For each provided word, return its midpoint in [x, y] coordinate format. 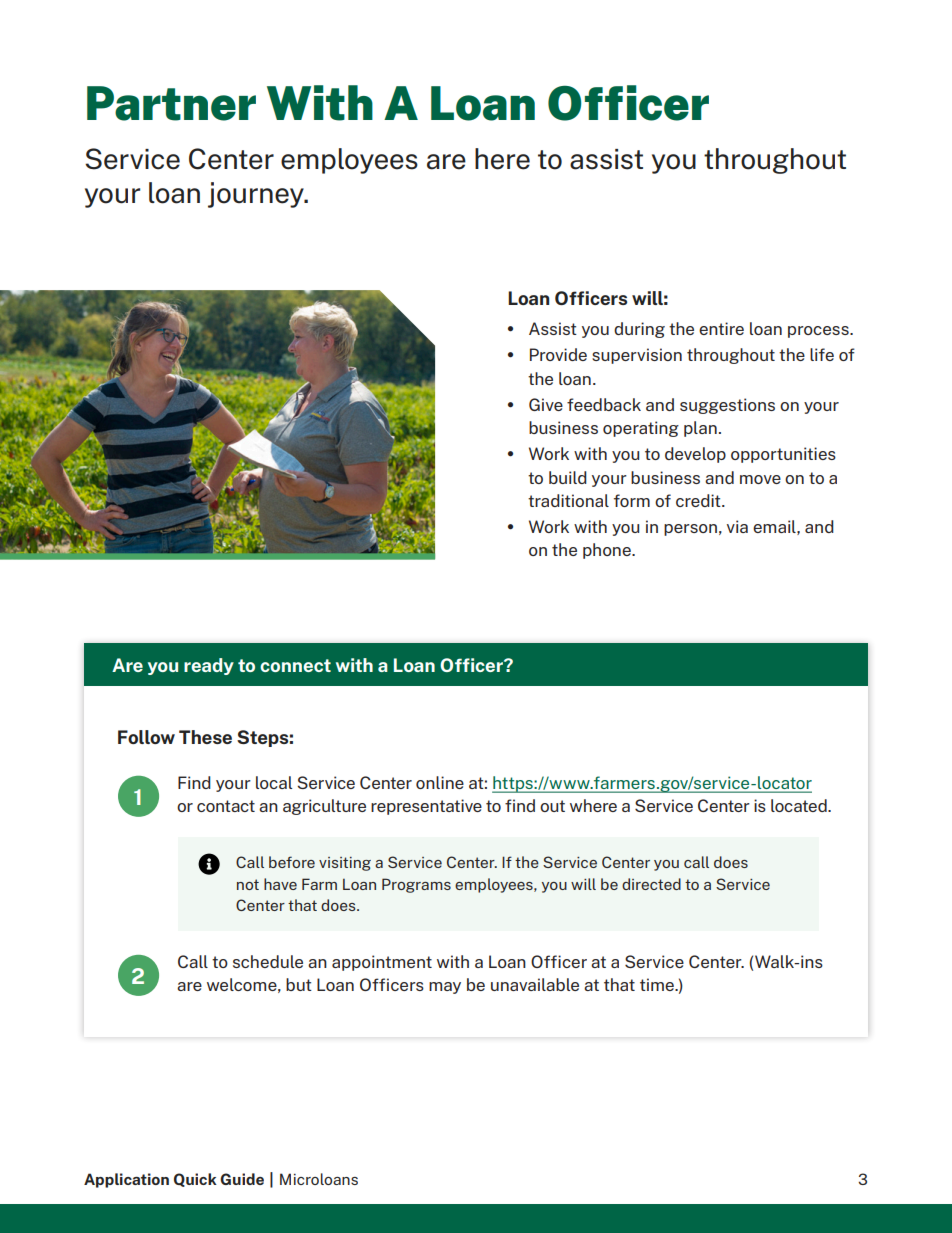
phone [608, 551]
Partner [171, 103]
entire [721, 328]
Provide [558, 354]
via [737, 526]
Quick [195, 1180]
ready [209, 666]
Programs [416, 885]
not [248, 884]
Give [546, 404]
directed [651, 884]
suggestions [727, 406]
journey [257, 195]
